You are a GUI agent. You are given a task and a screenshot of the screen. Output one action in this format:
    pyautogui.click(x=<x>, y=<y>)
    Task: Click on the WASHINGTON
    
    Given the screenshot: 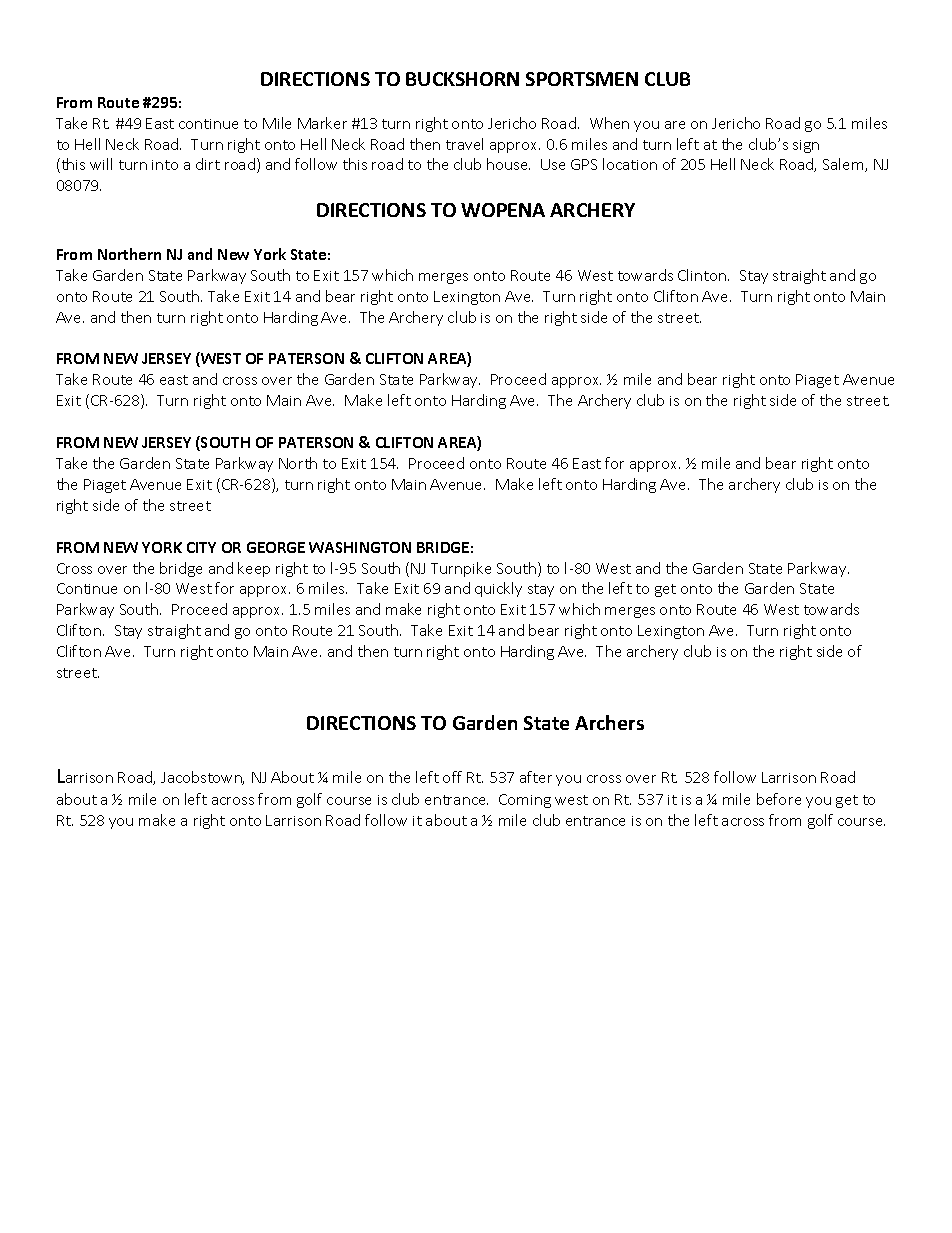 What is the action you would take?
    pyautogui.click(x=360, y=547)
